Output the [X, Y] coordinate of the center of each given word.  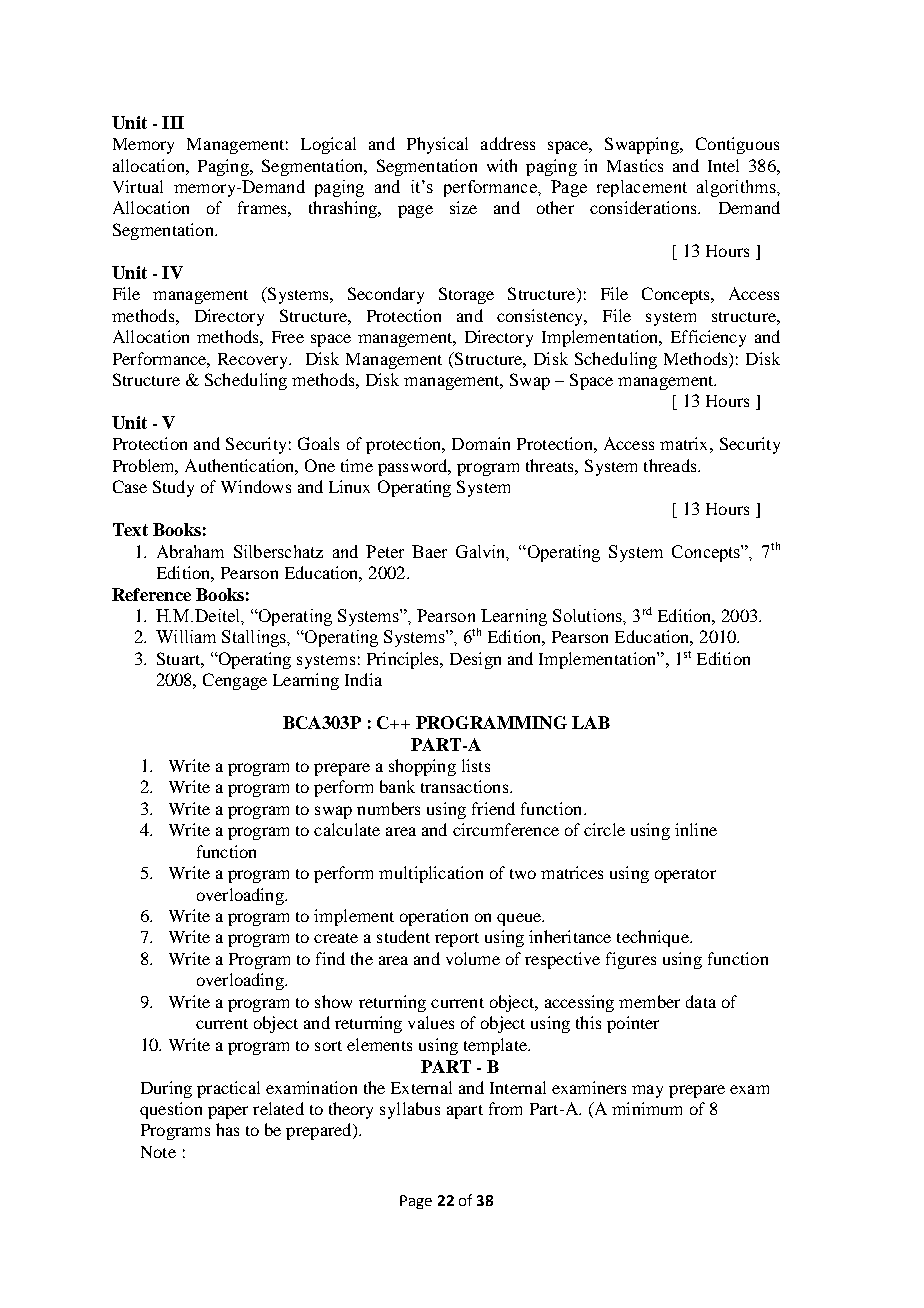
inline [696, 829]
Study [173, 488]
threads [671, 465]
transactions [466, 786]
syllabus [410, 1110]
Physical [437, 145]
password [414, 467]
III [173, 122]
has [227, 1129]
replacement [642, 188]
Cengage [235, 681]
